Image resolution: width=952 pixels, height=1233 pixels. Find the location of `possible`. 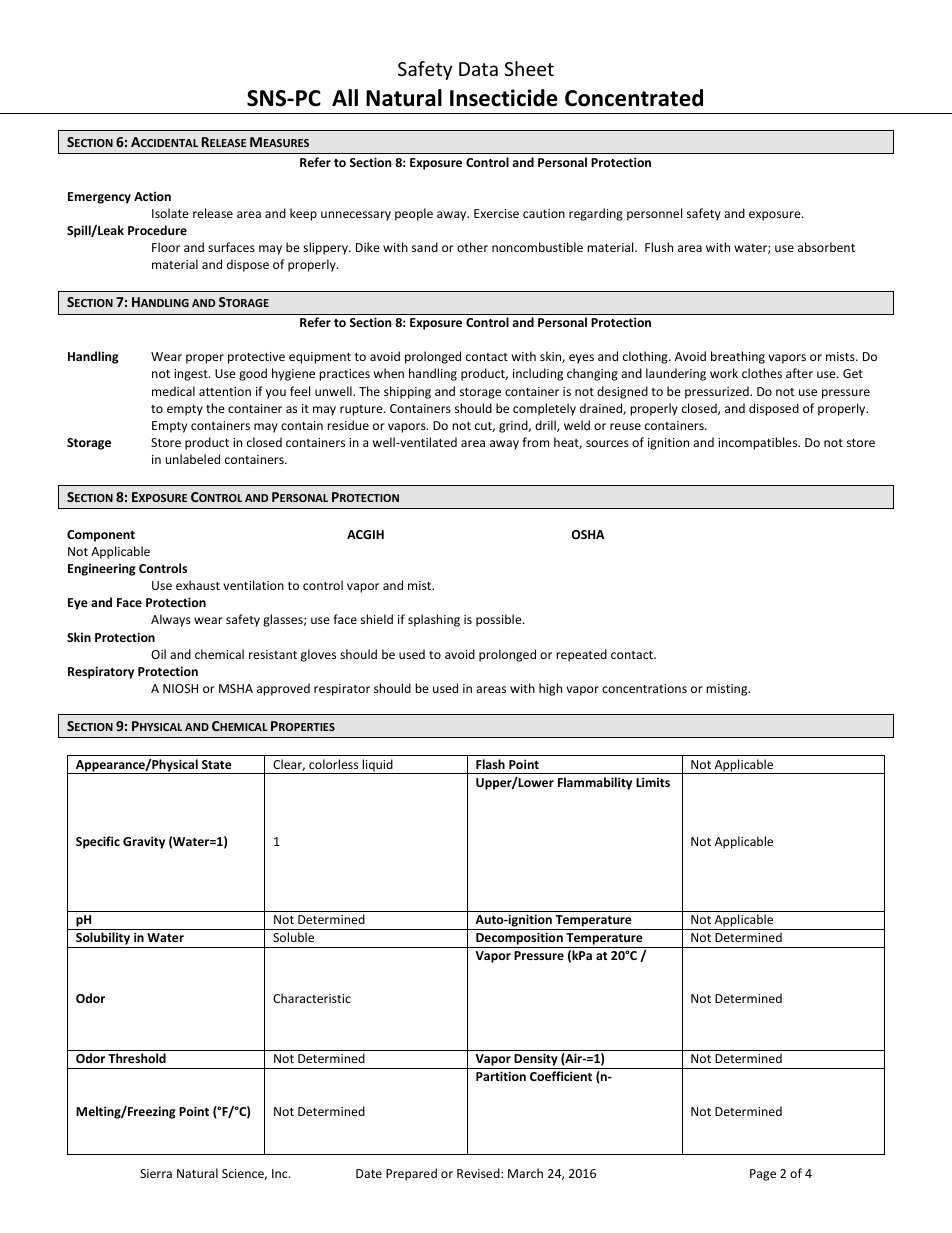

possible is located at coordinates (500, 620).
